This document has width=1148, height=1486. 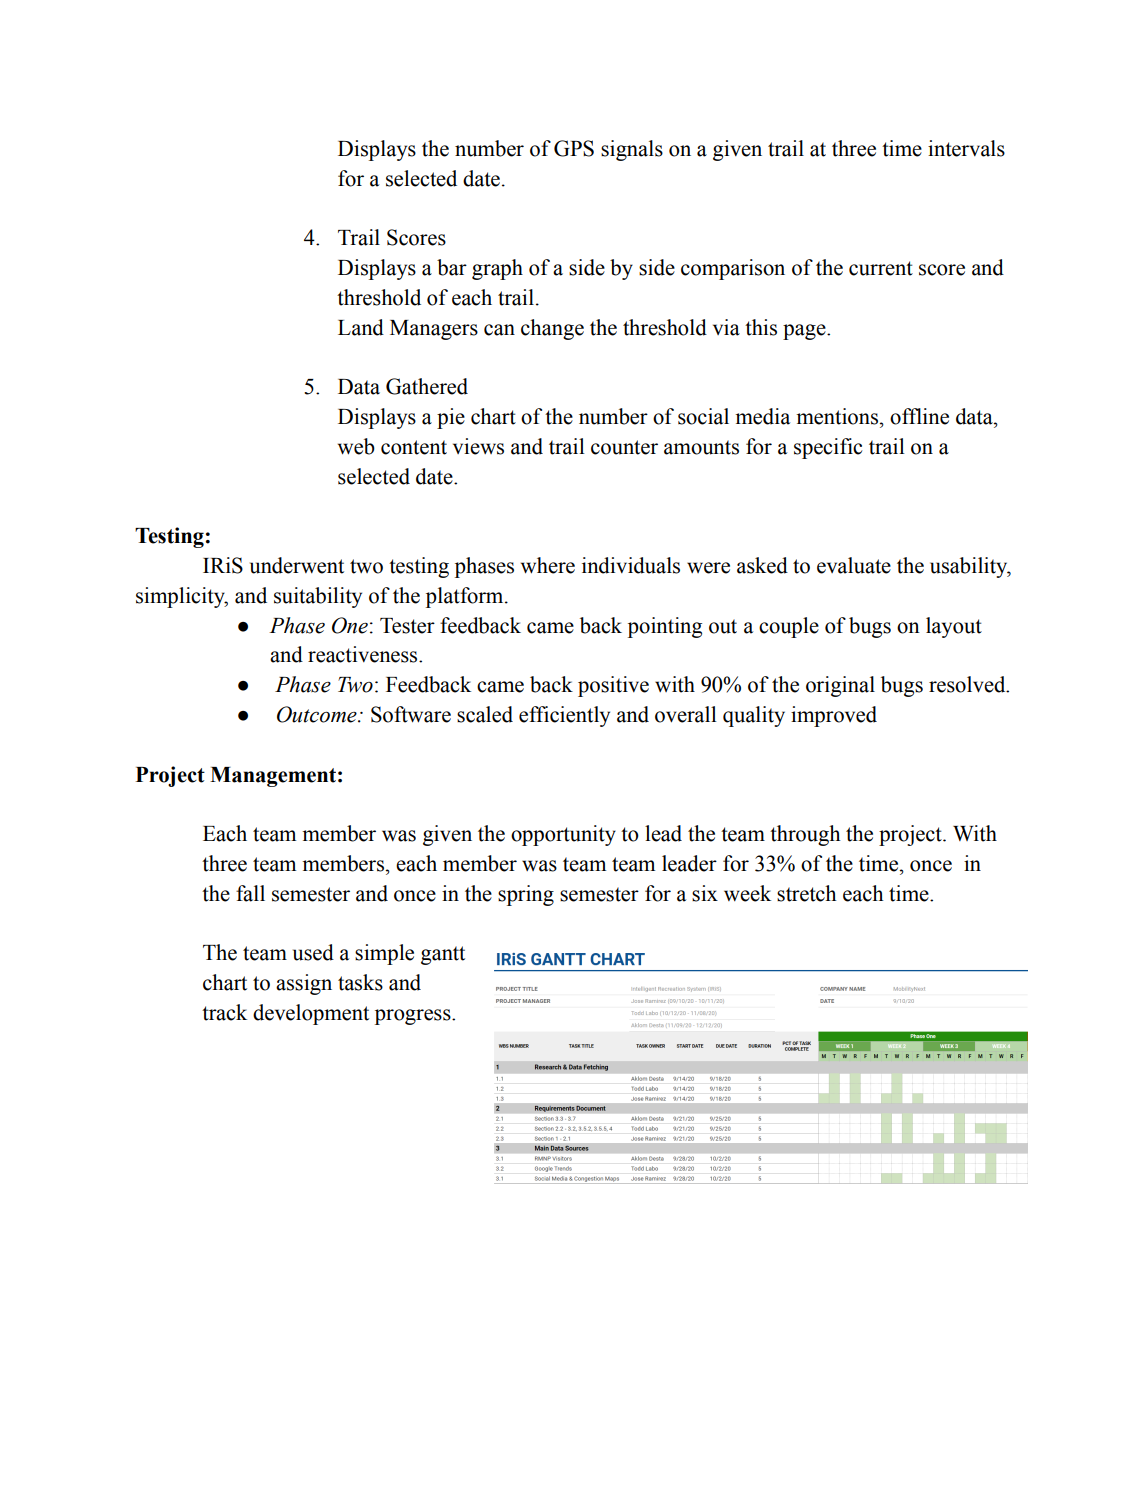 What do you see at coordinates (361, 327) in the document?
I see `Land` at bounding box center [361, 327].
